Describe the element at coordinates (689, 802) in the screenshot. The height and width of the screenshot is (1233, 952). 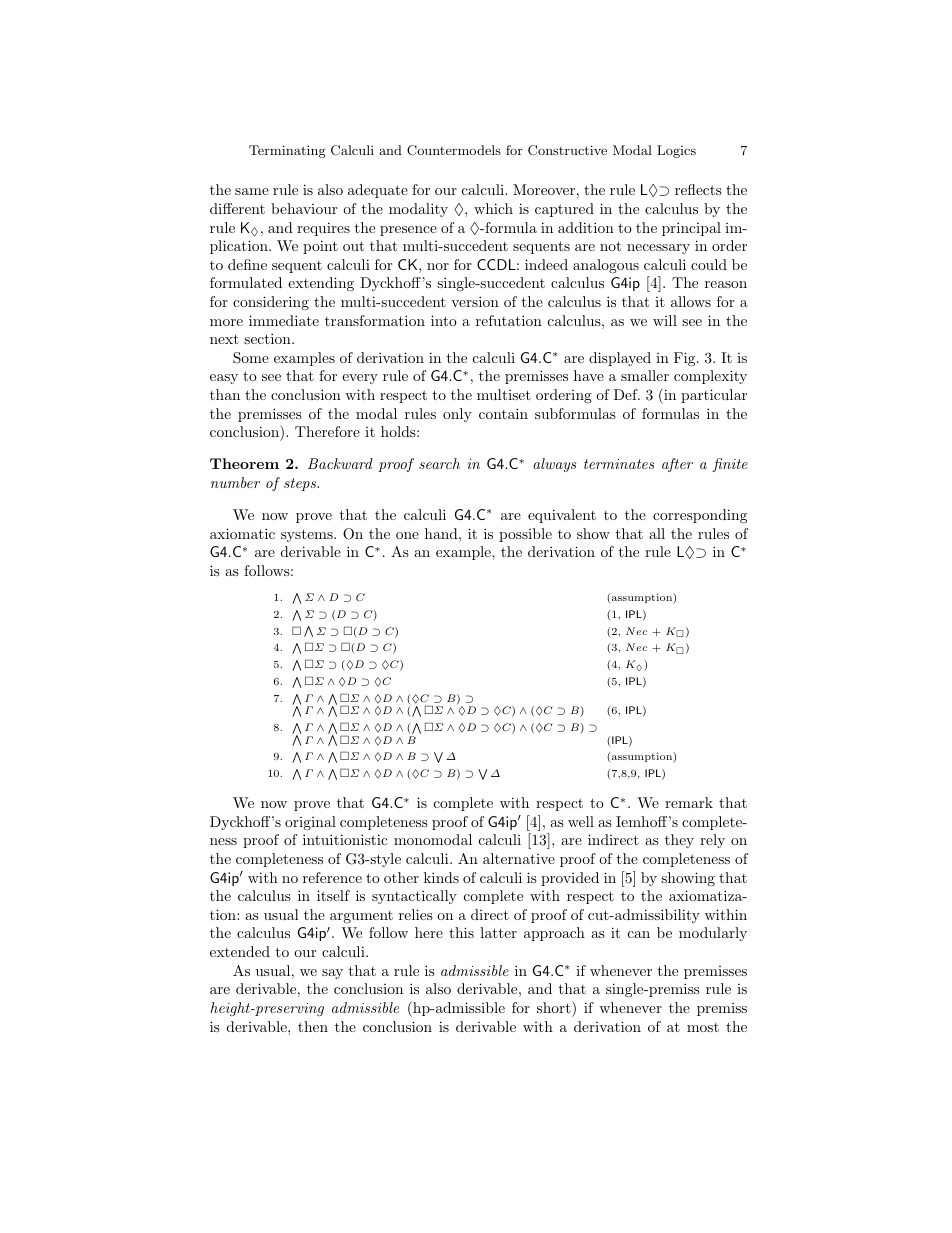
I see `remark` at that location.
